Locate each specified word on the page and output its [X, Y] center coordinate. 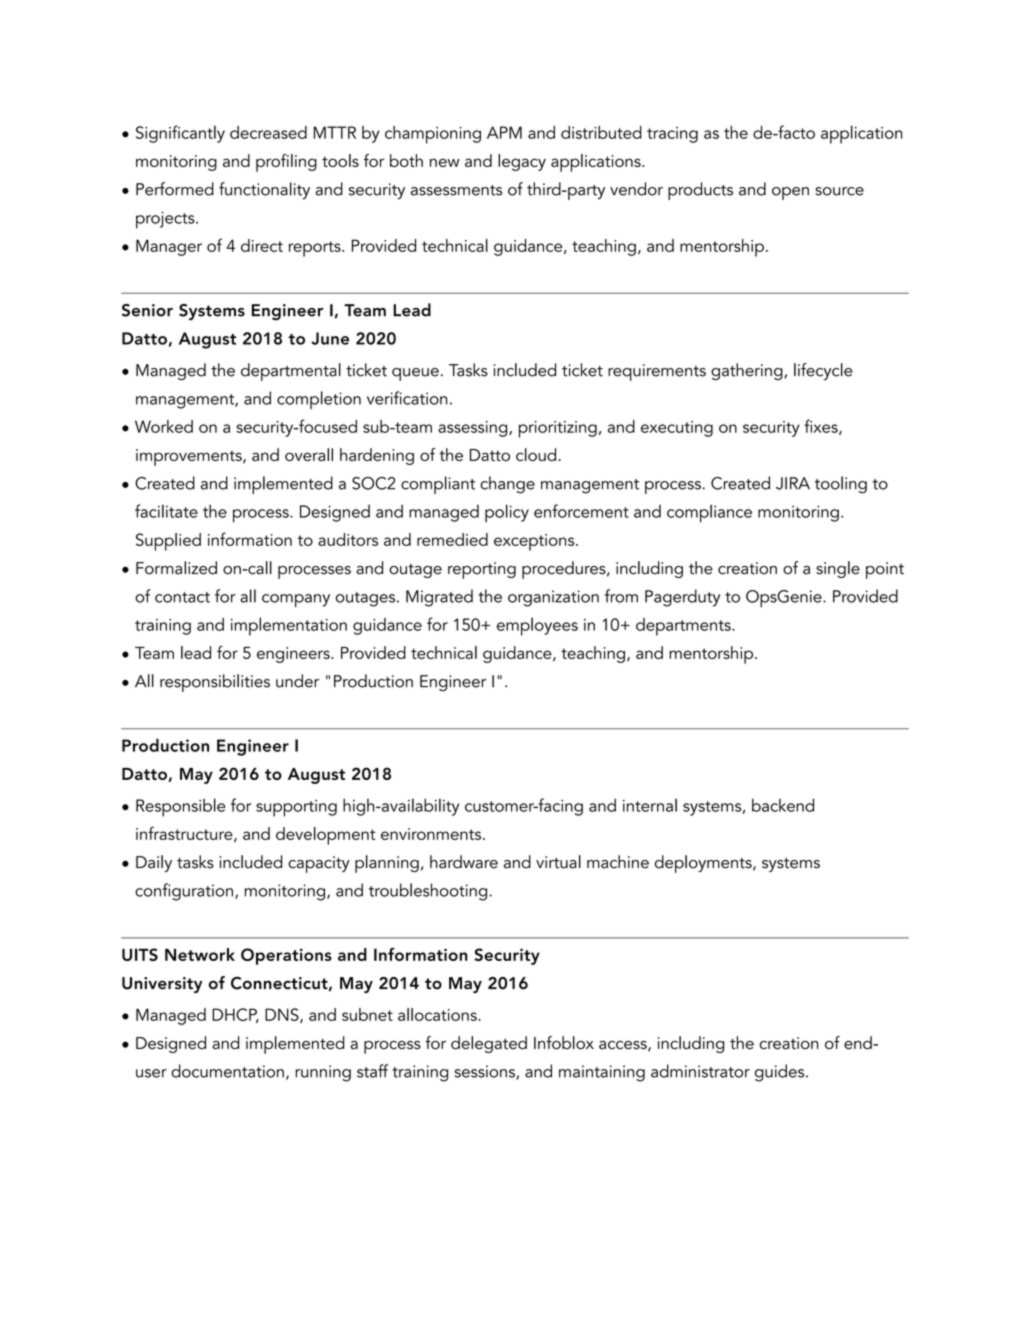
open [790, 193]
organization [553, 598]
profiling [286, 163]
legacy [522, 162]
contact [182, 597]
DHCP [235, 1015]
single [838, 569]
